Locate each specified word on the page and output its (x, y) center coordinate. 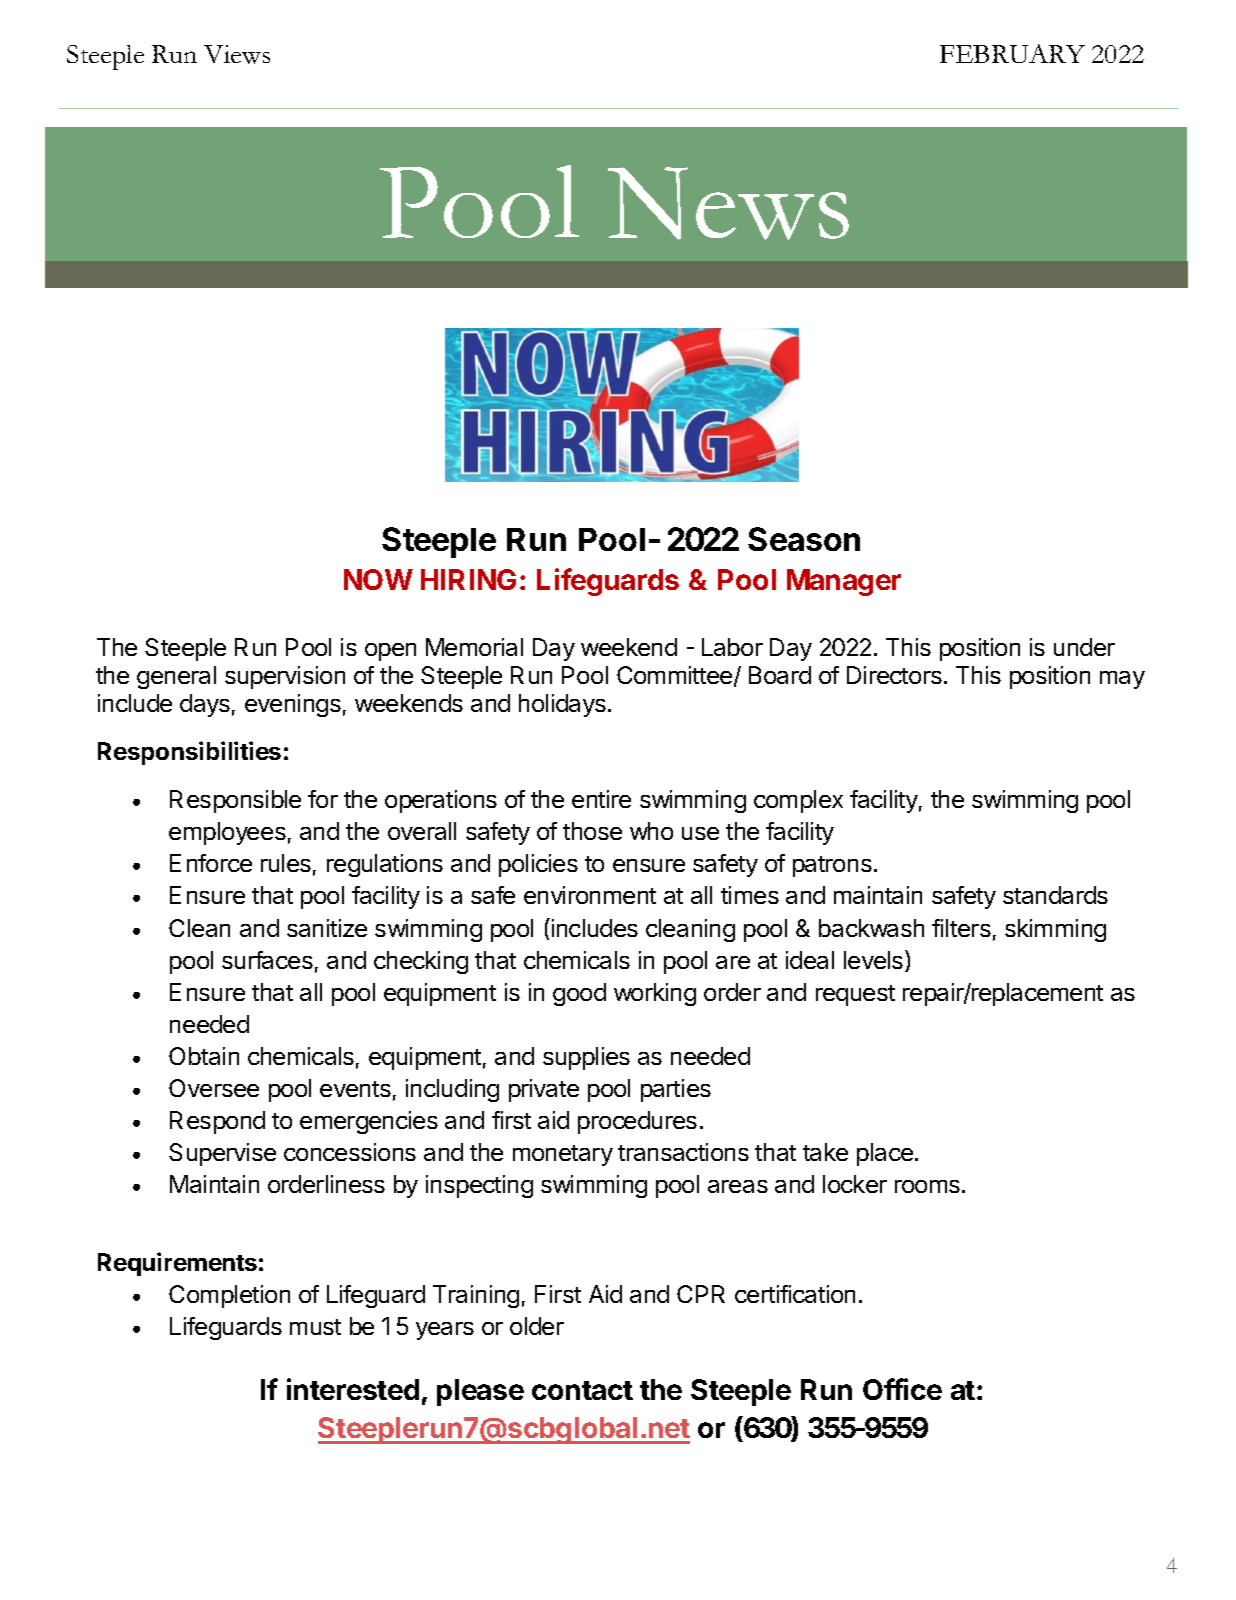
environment (590, 895)
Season (804, 539)
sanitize (327, 928)
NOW (378, 579)
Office (902, 1389)
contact (582, 1390)
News (728, 203)
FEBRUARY (1012, 53)
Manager (844, 582)
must (315, 1327)
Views (237, 54)
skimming (1055, 930)
